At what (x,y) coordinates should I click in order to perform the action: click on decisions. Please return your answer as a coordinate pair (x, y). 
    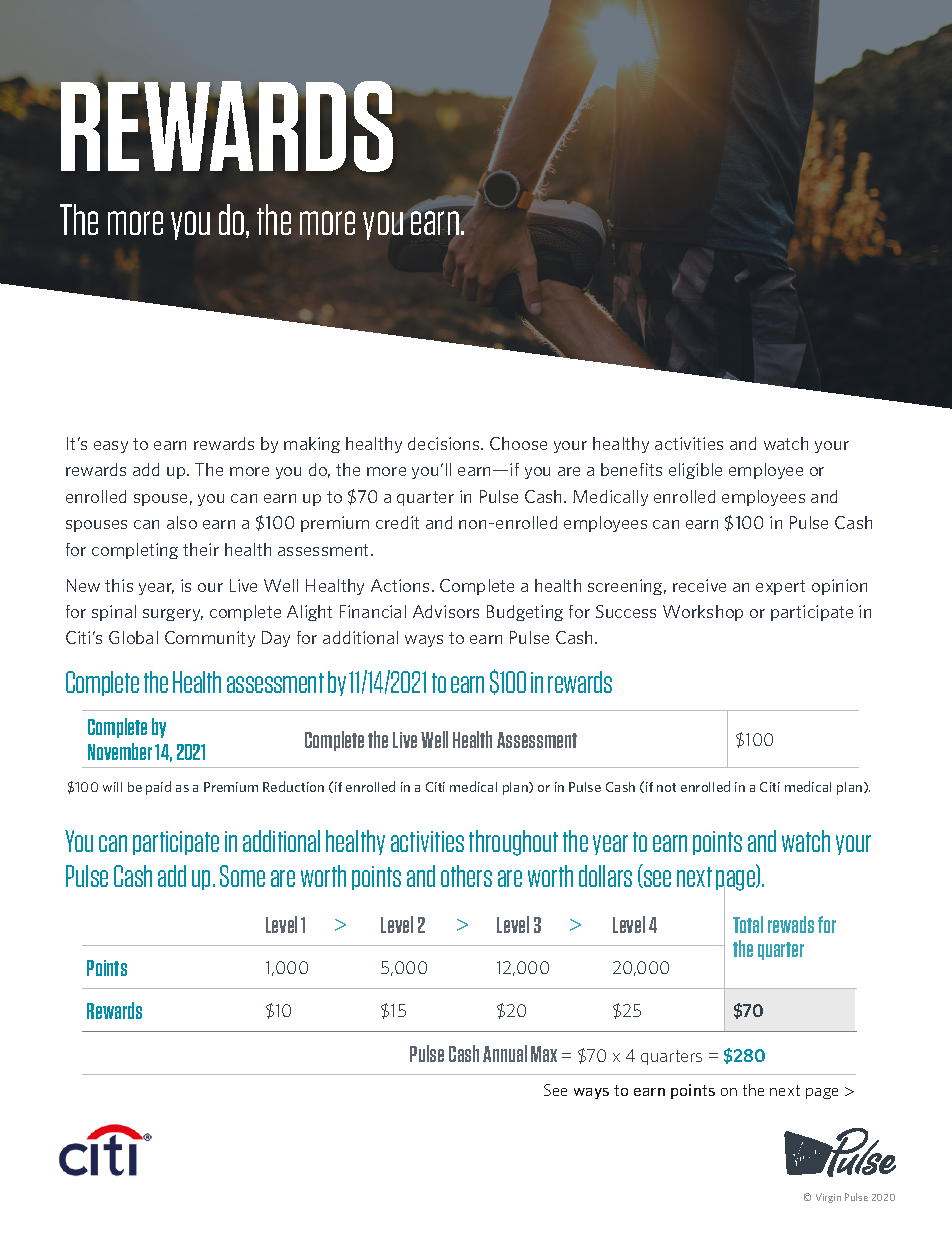
    Looking at the image, I should click on (445, 443).
